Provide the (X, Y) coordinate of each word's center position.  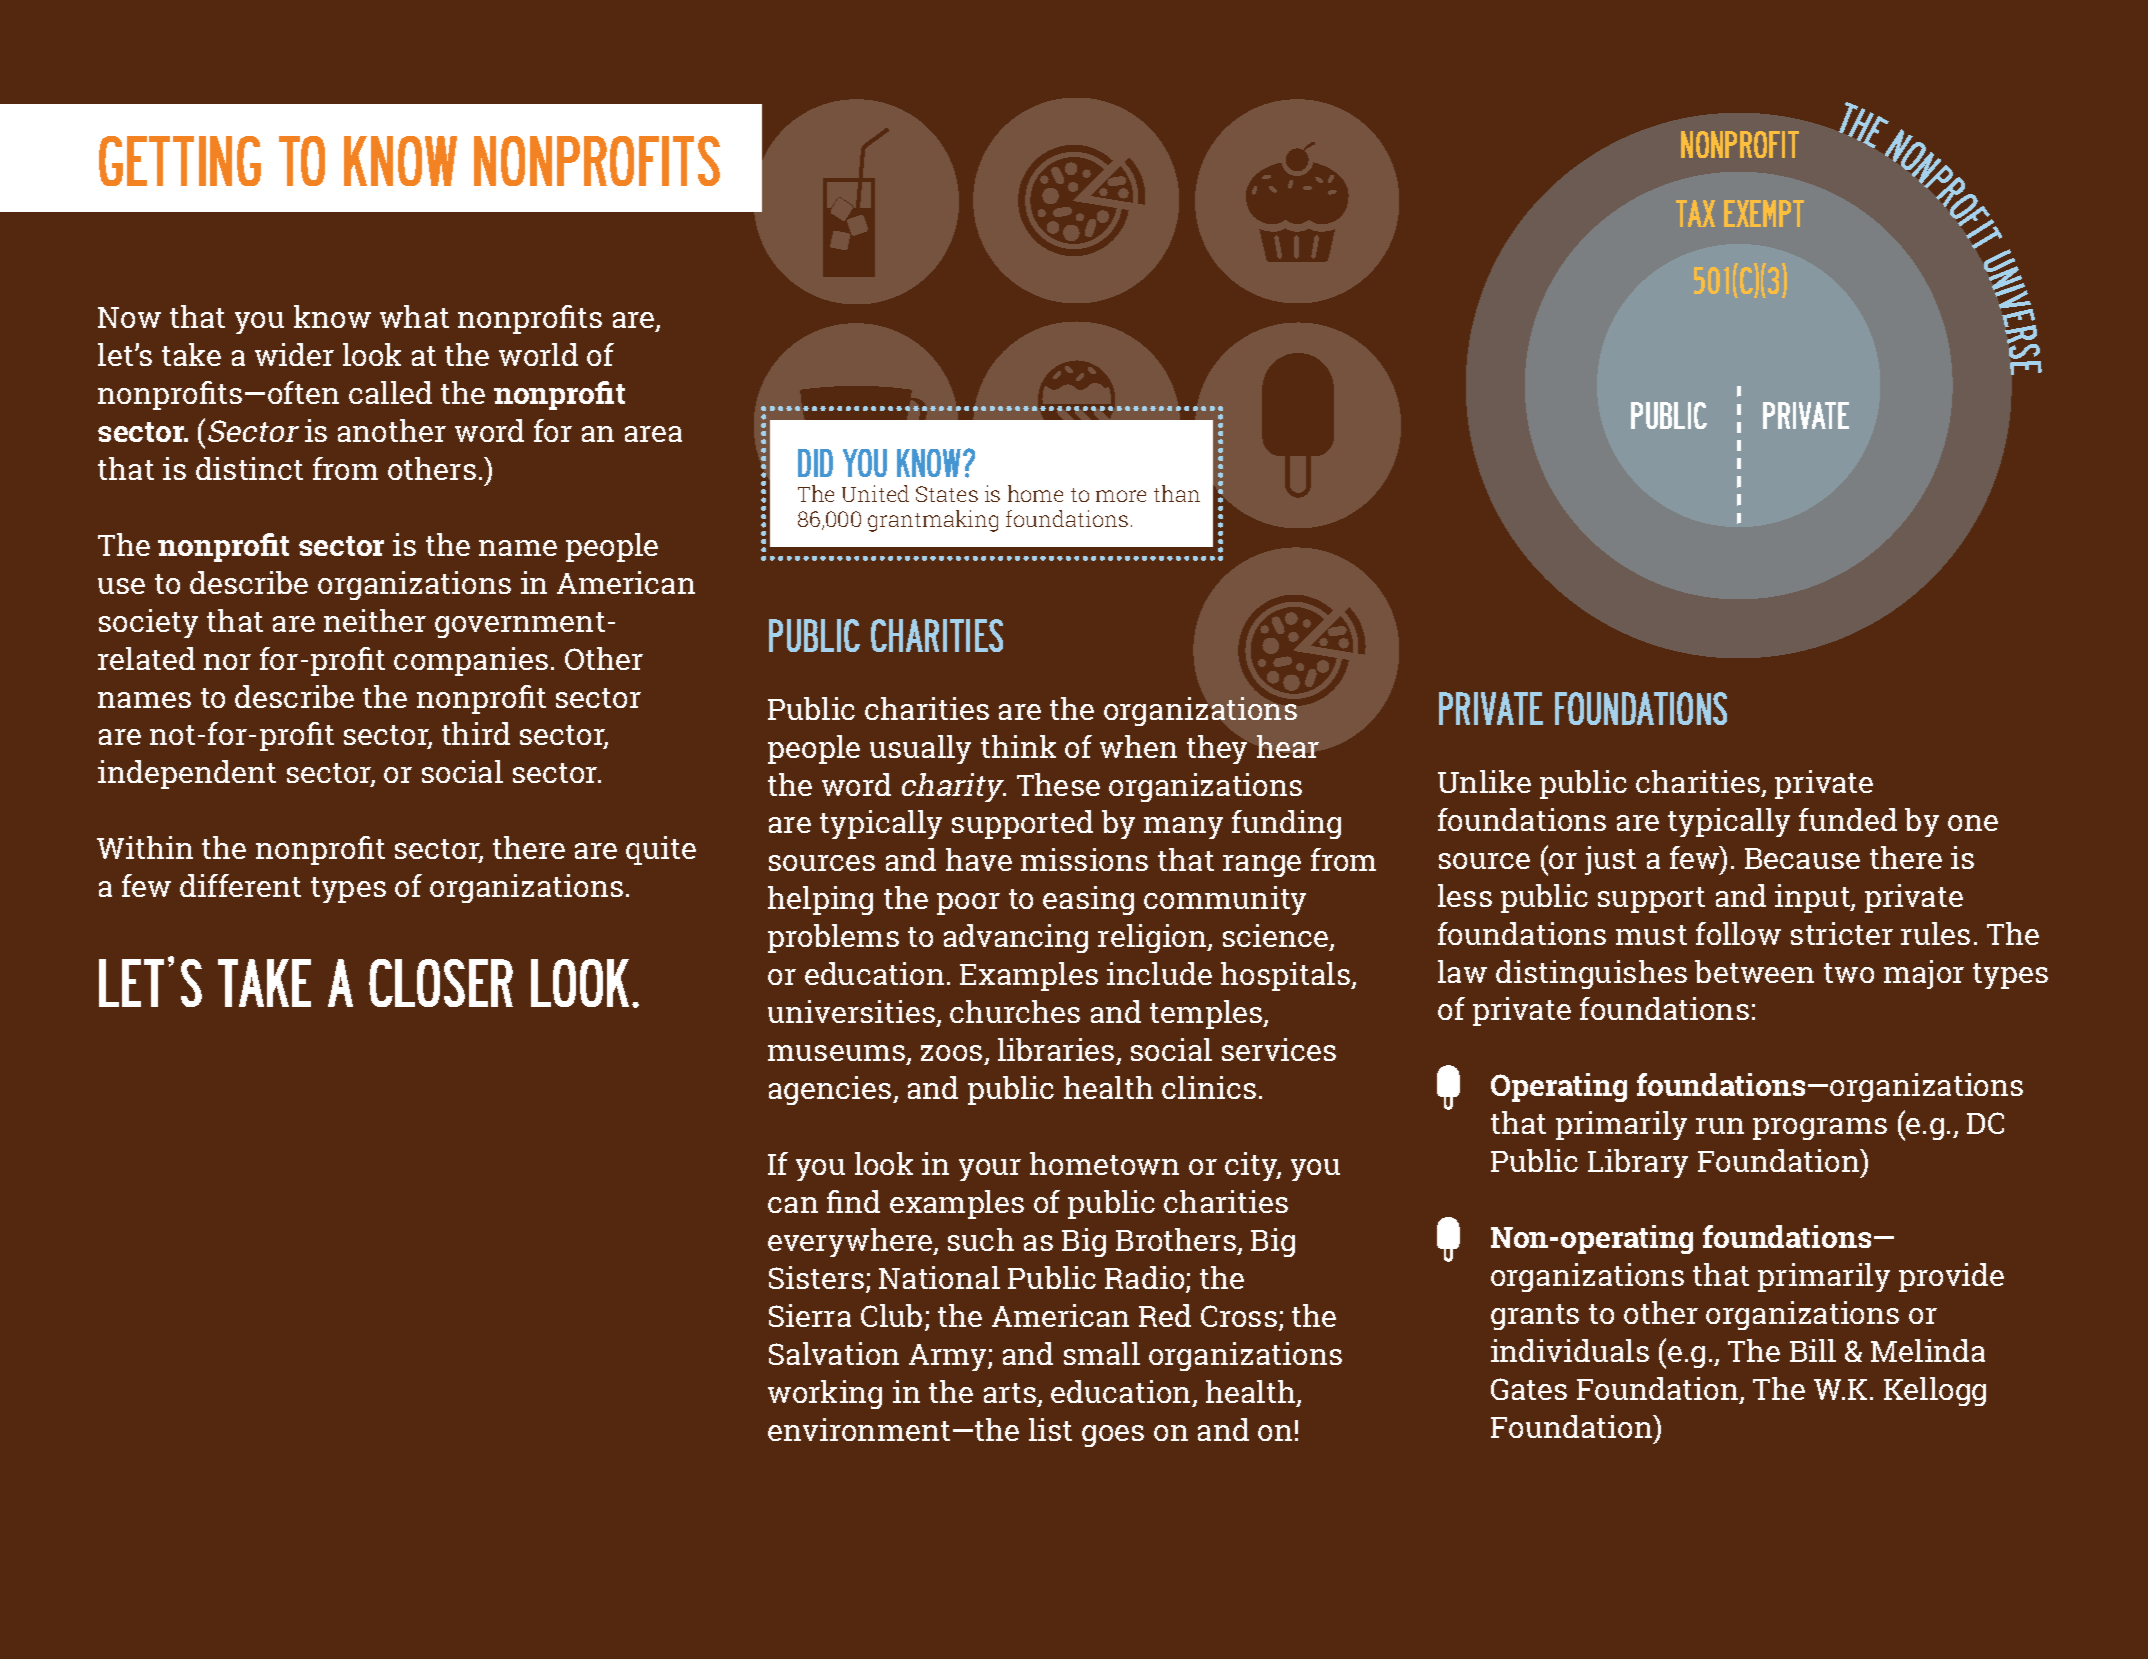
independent (187, 774)
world (538, 354)
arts (1011, 1394)
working (825, 1394)
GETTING (180, 161)
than (1177, 493)
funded (1848, 819)
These (1058, 784)
